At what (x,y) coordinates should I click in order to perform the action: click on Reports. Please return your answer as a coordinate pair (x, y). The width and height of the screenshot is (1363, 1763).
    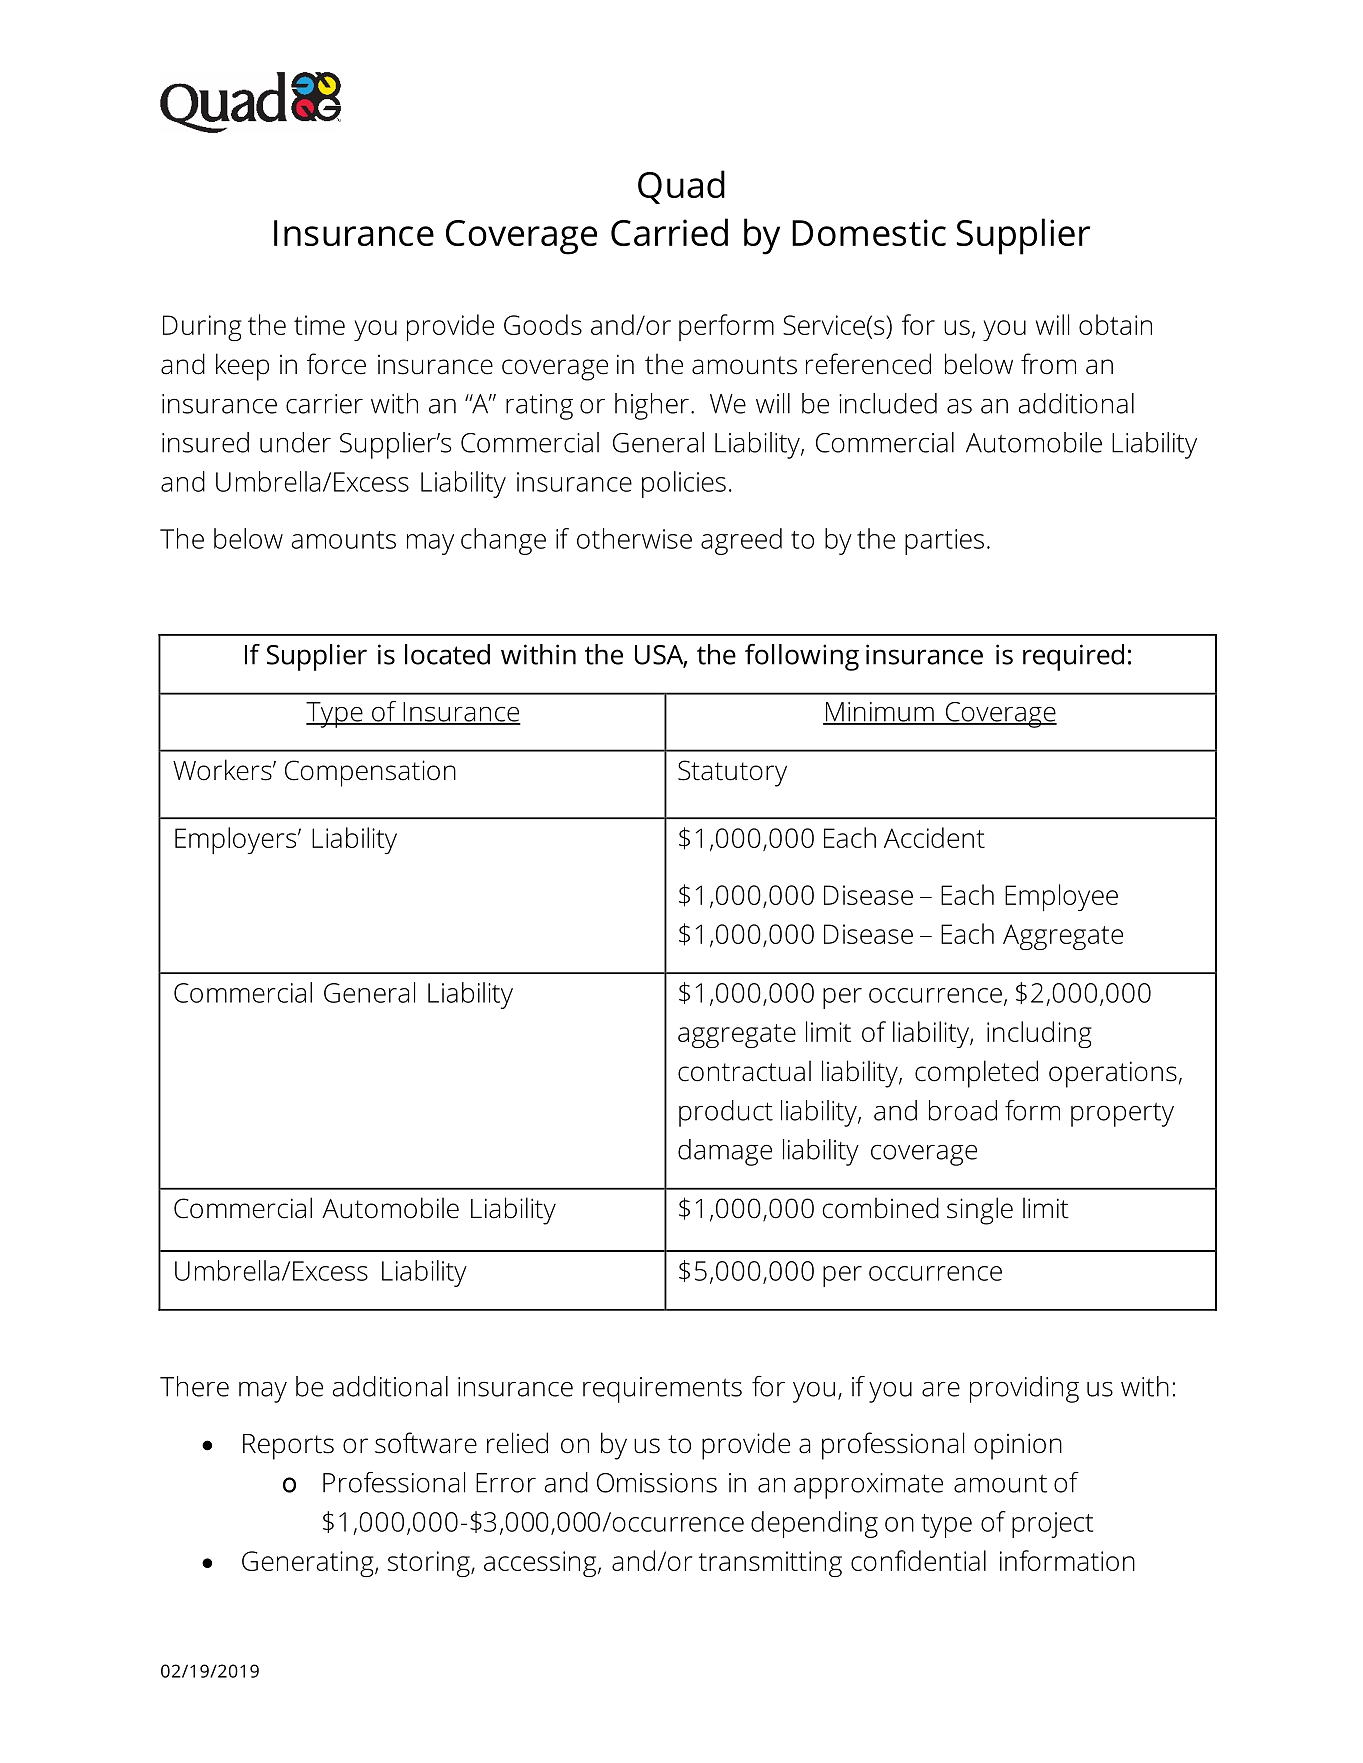
    Looking at the image, I should click on (288, 1447).
